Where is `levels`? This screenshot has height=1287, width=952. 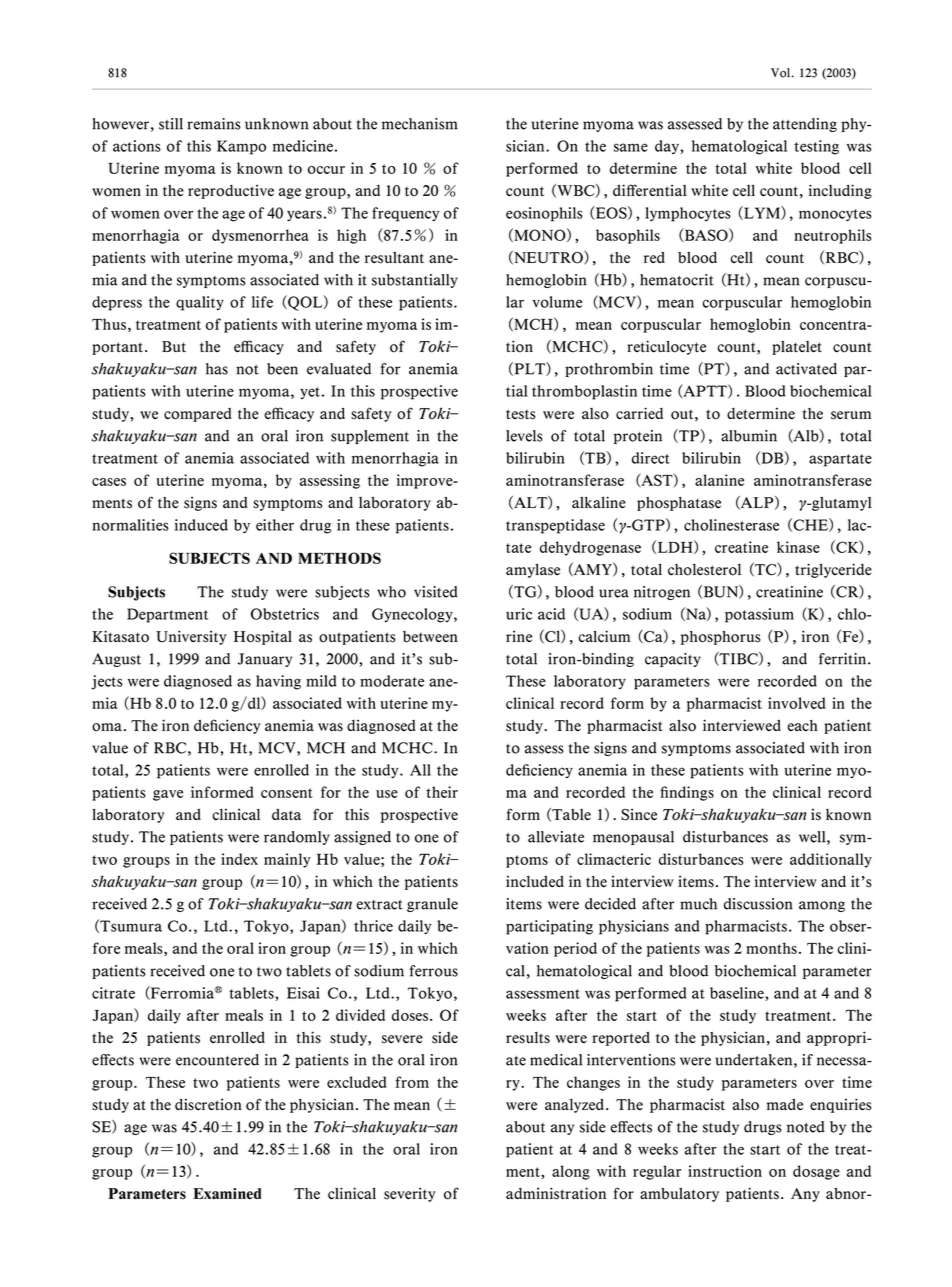 levels is located at coordinates (524, 436).
